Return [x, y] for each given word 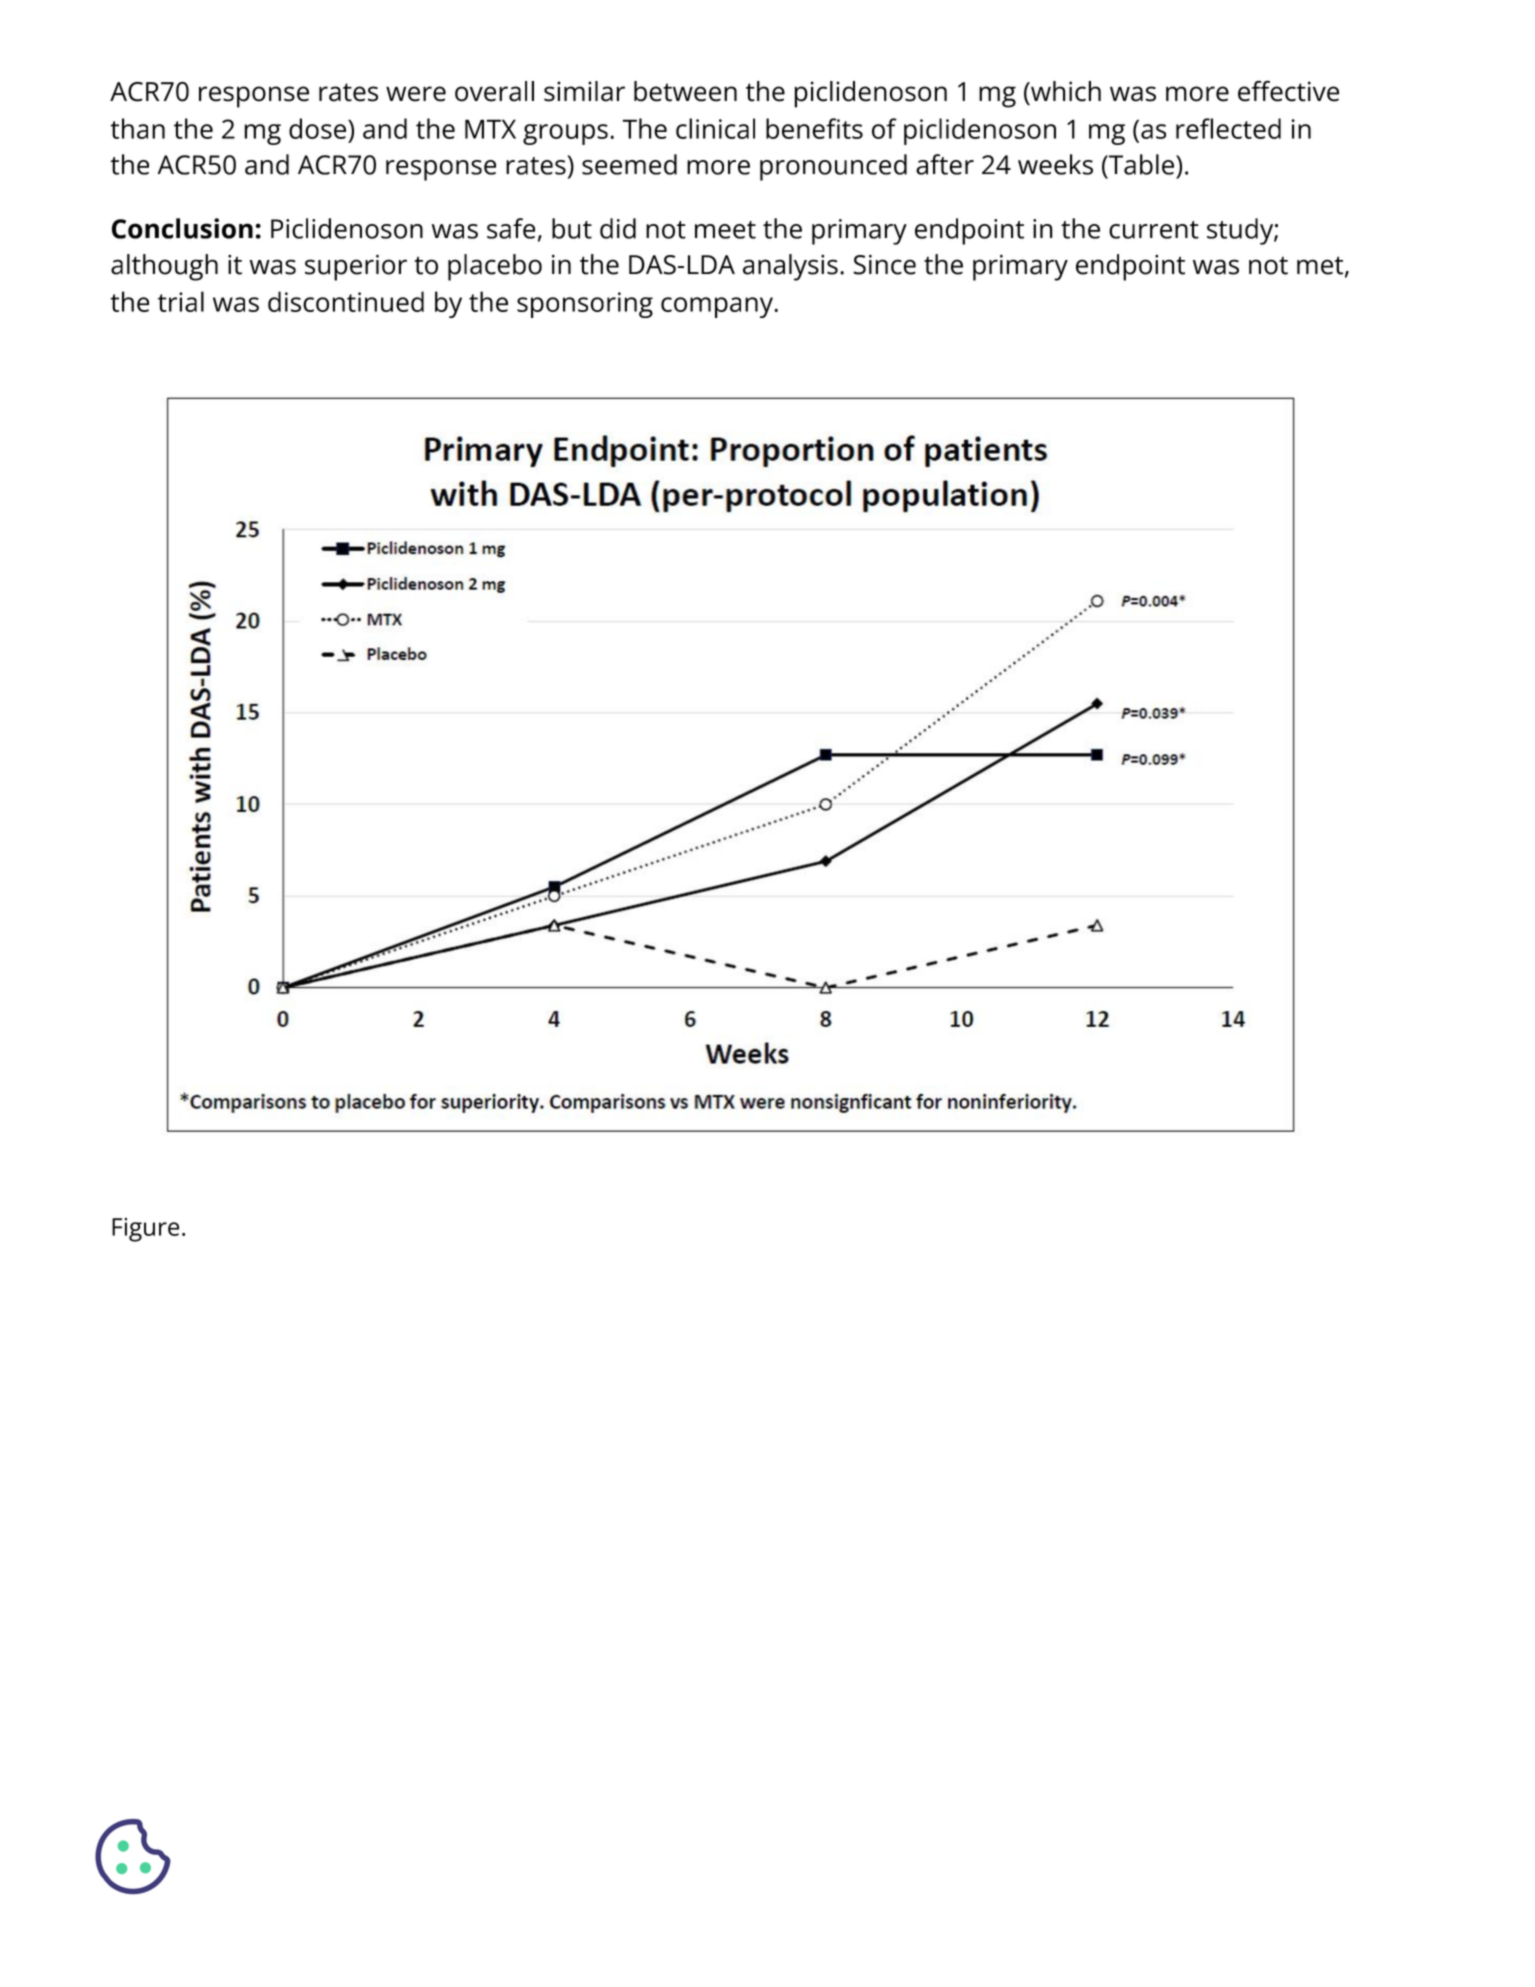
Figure [145, 1230]
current [1154, 230]
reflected [1228, 128]
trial [181, 301]
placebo [495, 267]
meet [725, 230]
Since [884, 264]
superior [356, 267]
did [618, 228]
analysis [790, 267]
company [718, 307]
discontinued [346, 301]
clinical [715, 128]
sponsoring [585, 305]
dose [317, 128]
